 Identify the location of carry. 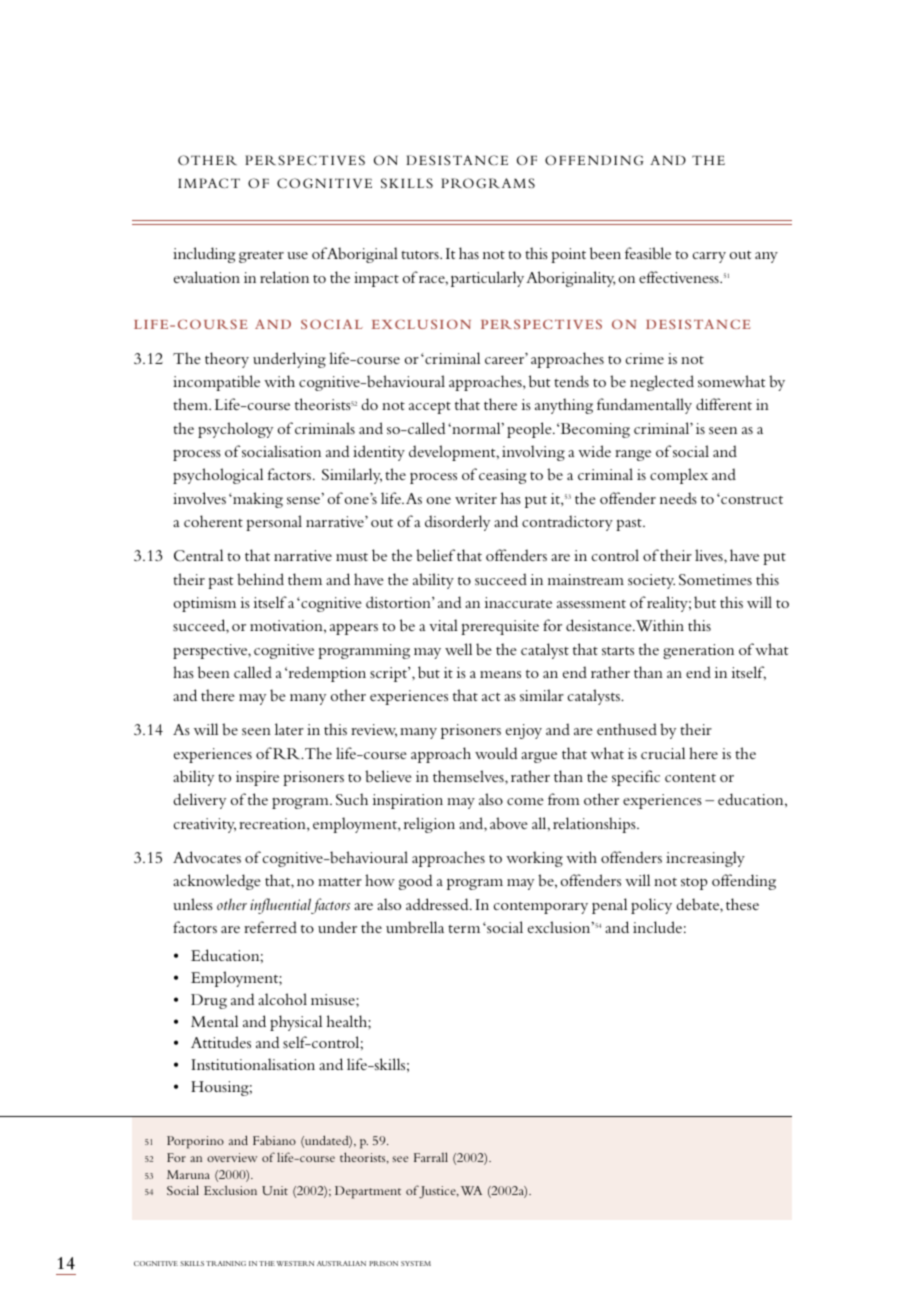
(709, 257).
